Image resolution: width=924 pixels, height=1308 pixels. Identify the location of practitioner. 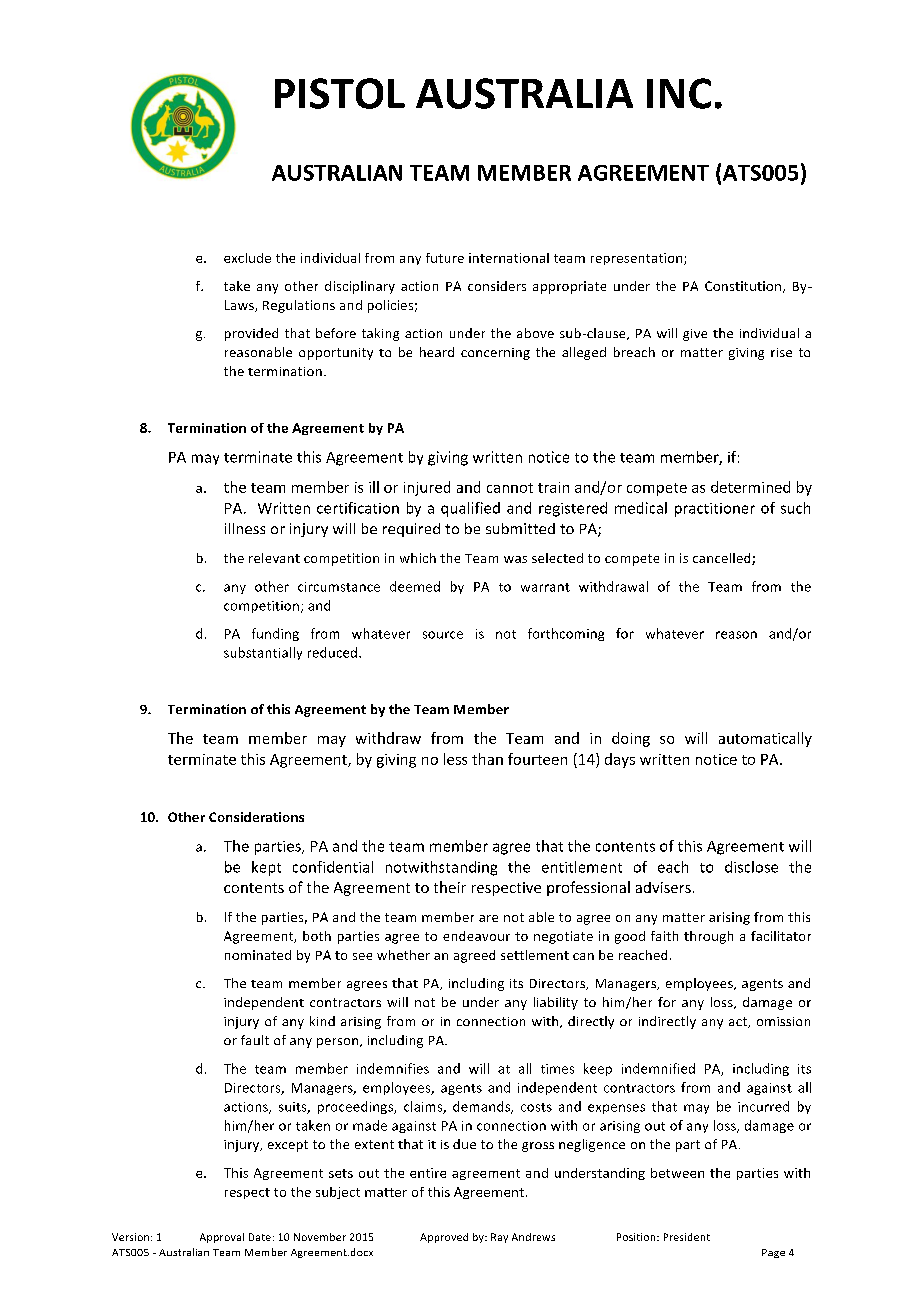
(715, 510).
